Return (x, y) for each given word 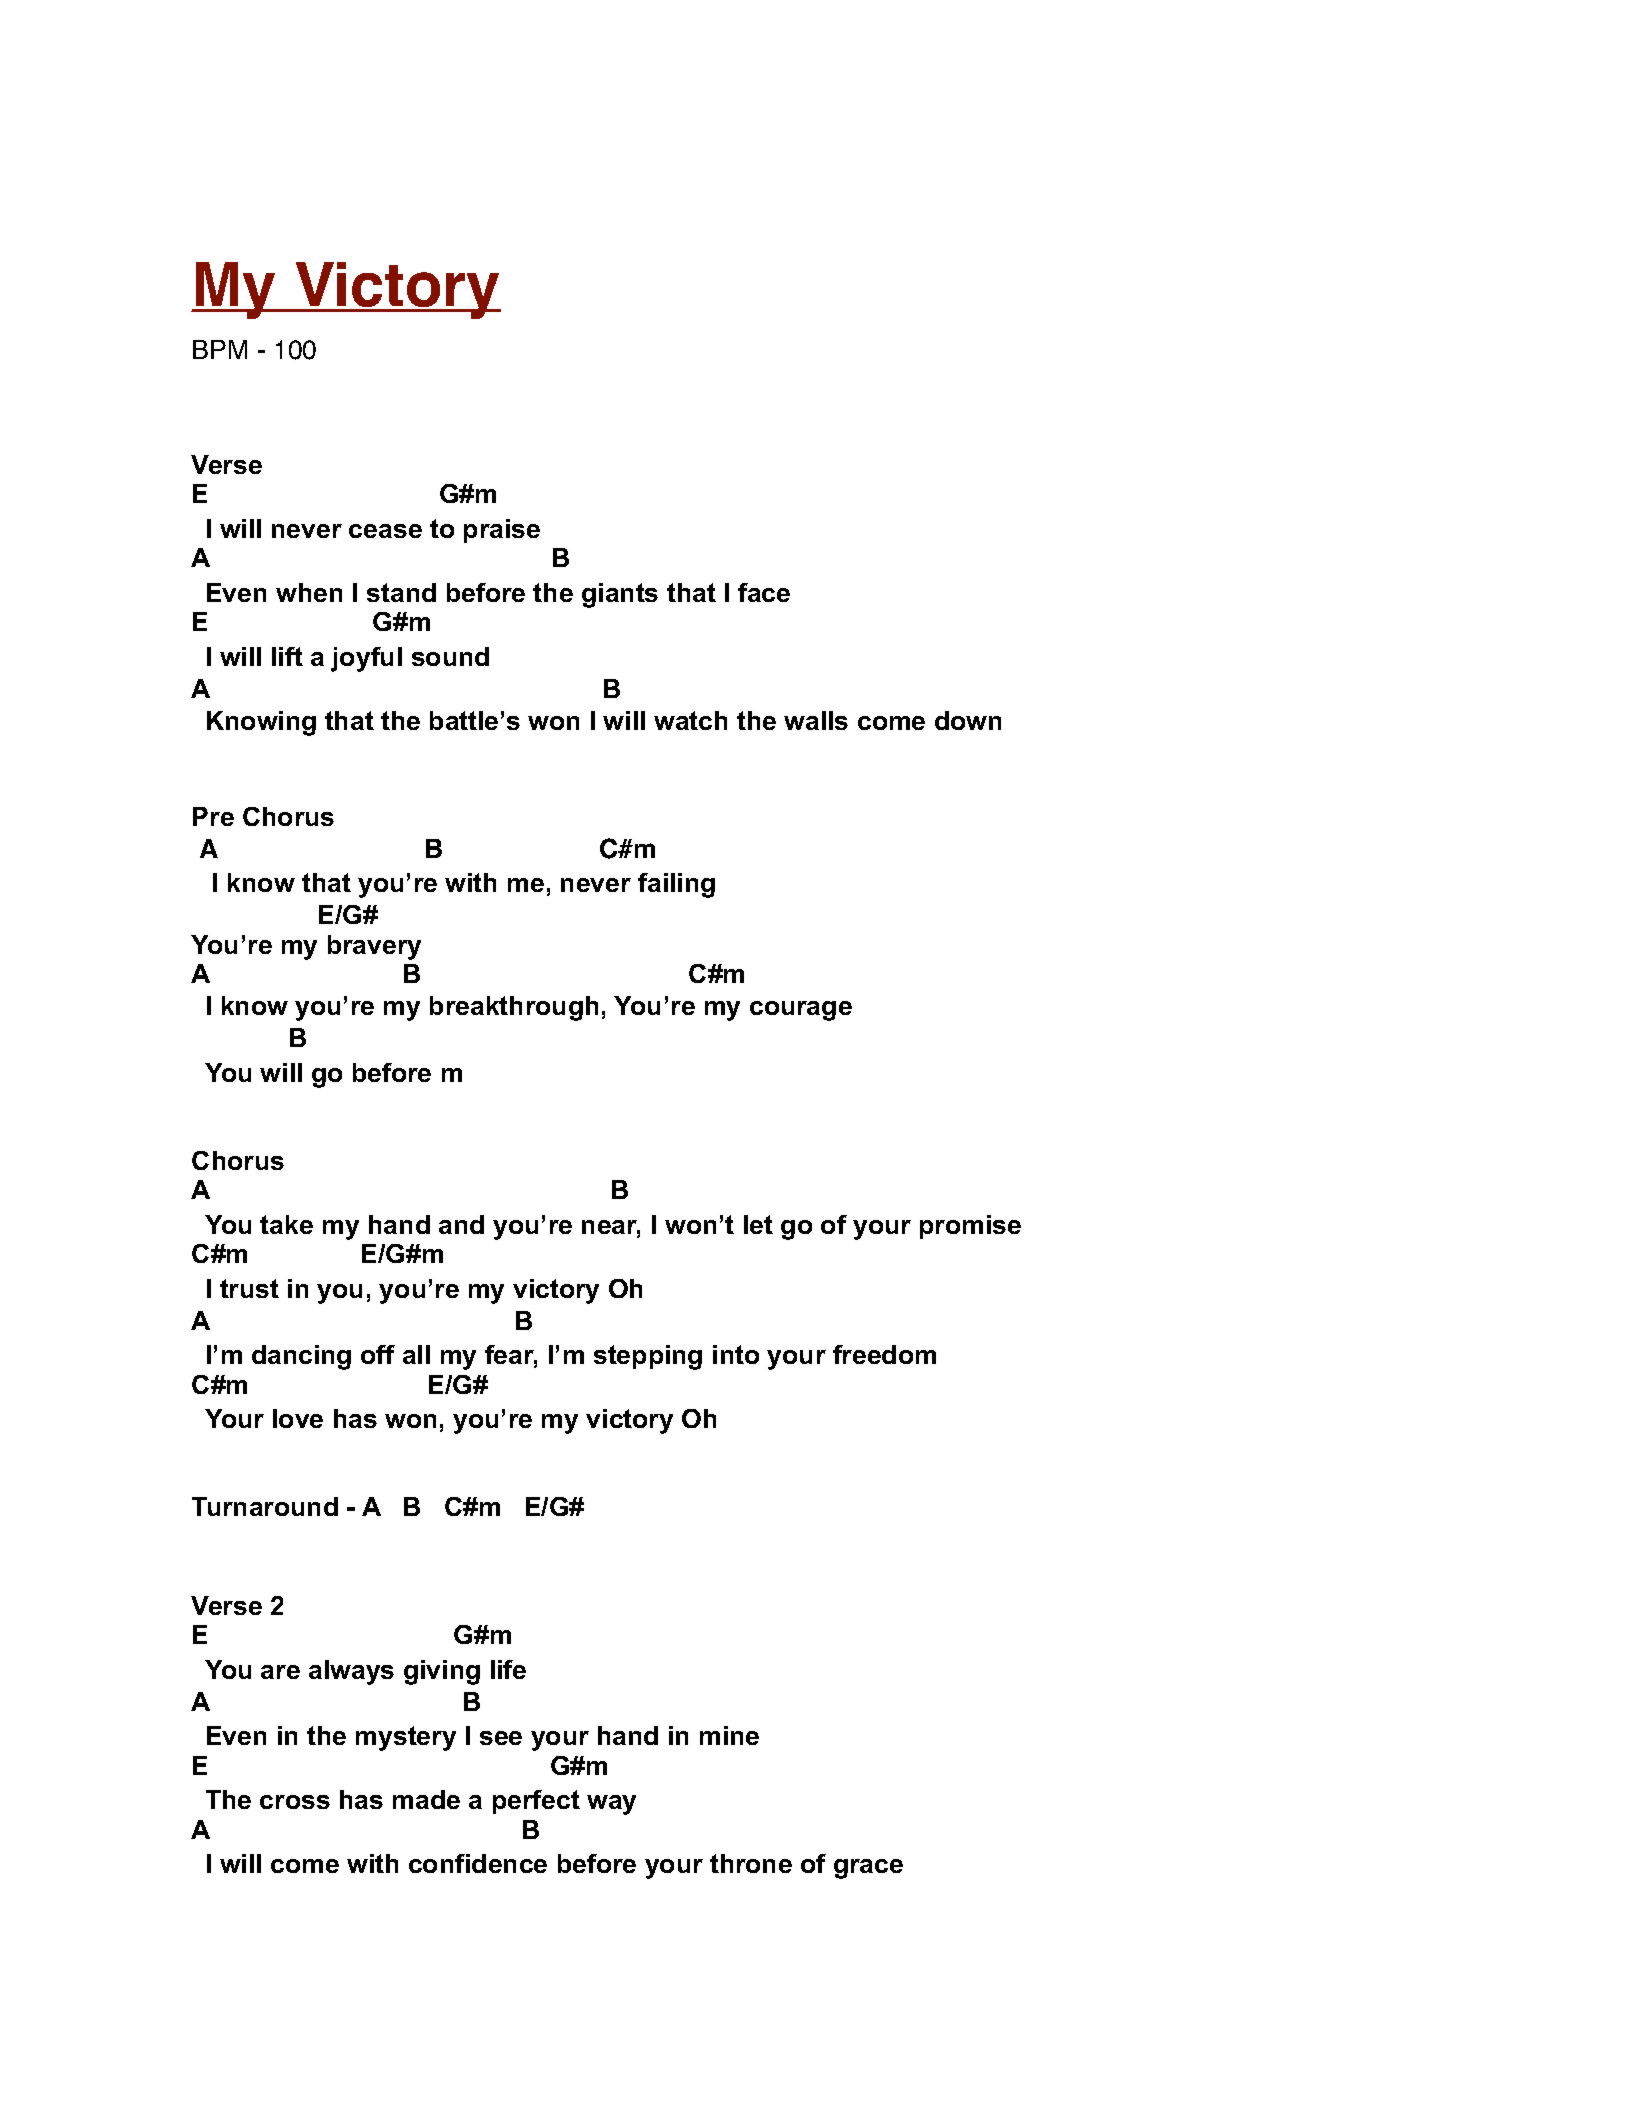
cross (295, 1802)
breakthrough (514, 1008)
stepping (648, 1357)
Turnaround (265, 1506)
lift (287, 656)
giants (620, 595)
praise (502, 531)
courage (801, 1011)
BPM (220, 349)
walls (816, 720)
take (286, 1224)
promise (970, 1227)
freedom (884, 1354)
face (764, 592)
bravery (374, 947)
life (508, 1669)
